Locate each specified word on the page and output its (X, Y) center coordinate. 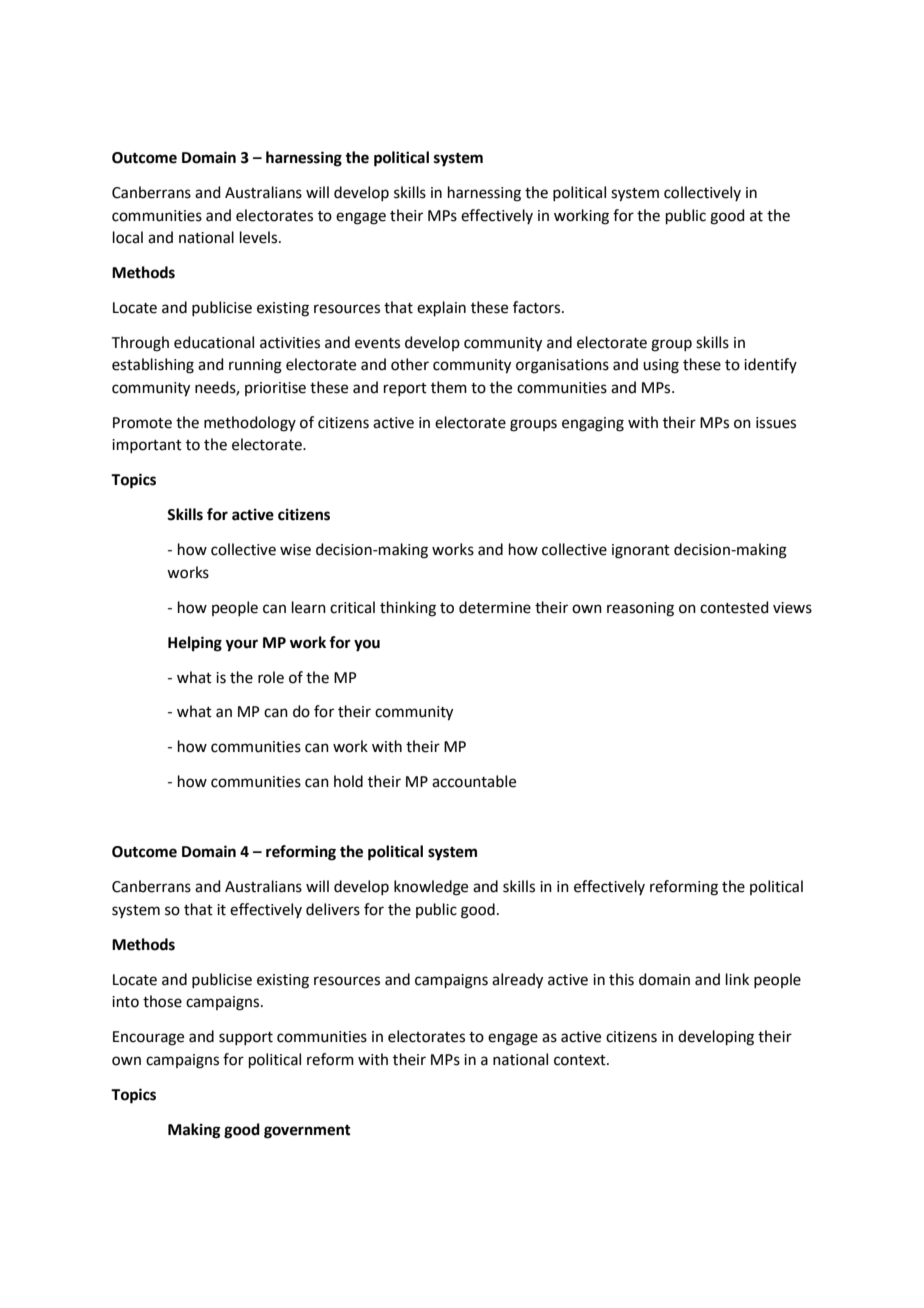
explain (441, 308)
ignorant (641, 551)
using (661, 366)
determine (495, 607)
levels (260, 237)
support (246, 1038)
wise (295, 550)
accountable (474, 781)
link (737, 979)
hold (348, 781)
